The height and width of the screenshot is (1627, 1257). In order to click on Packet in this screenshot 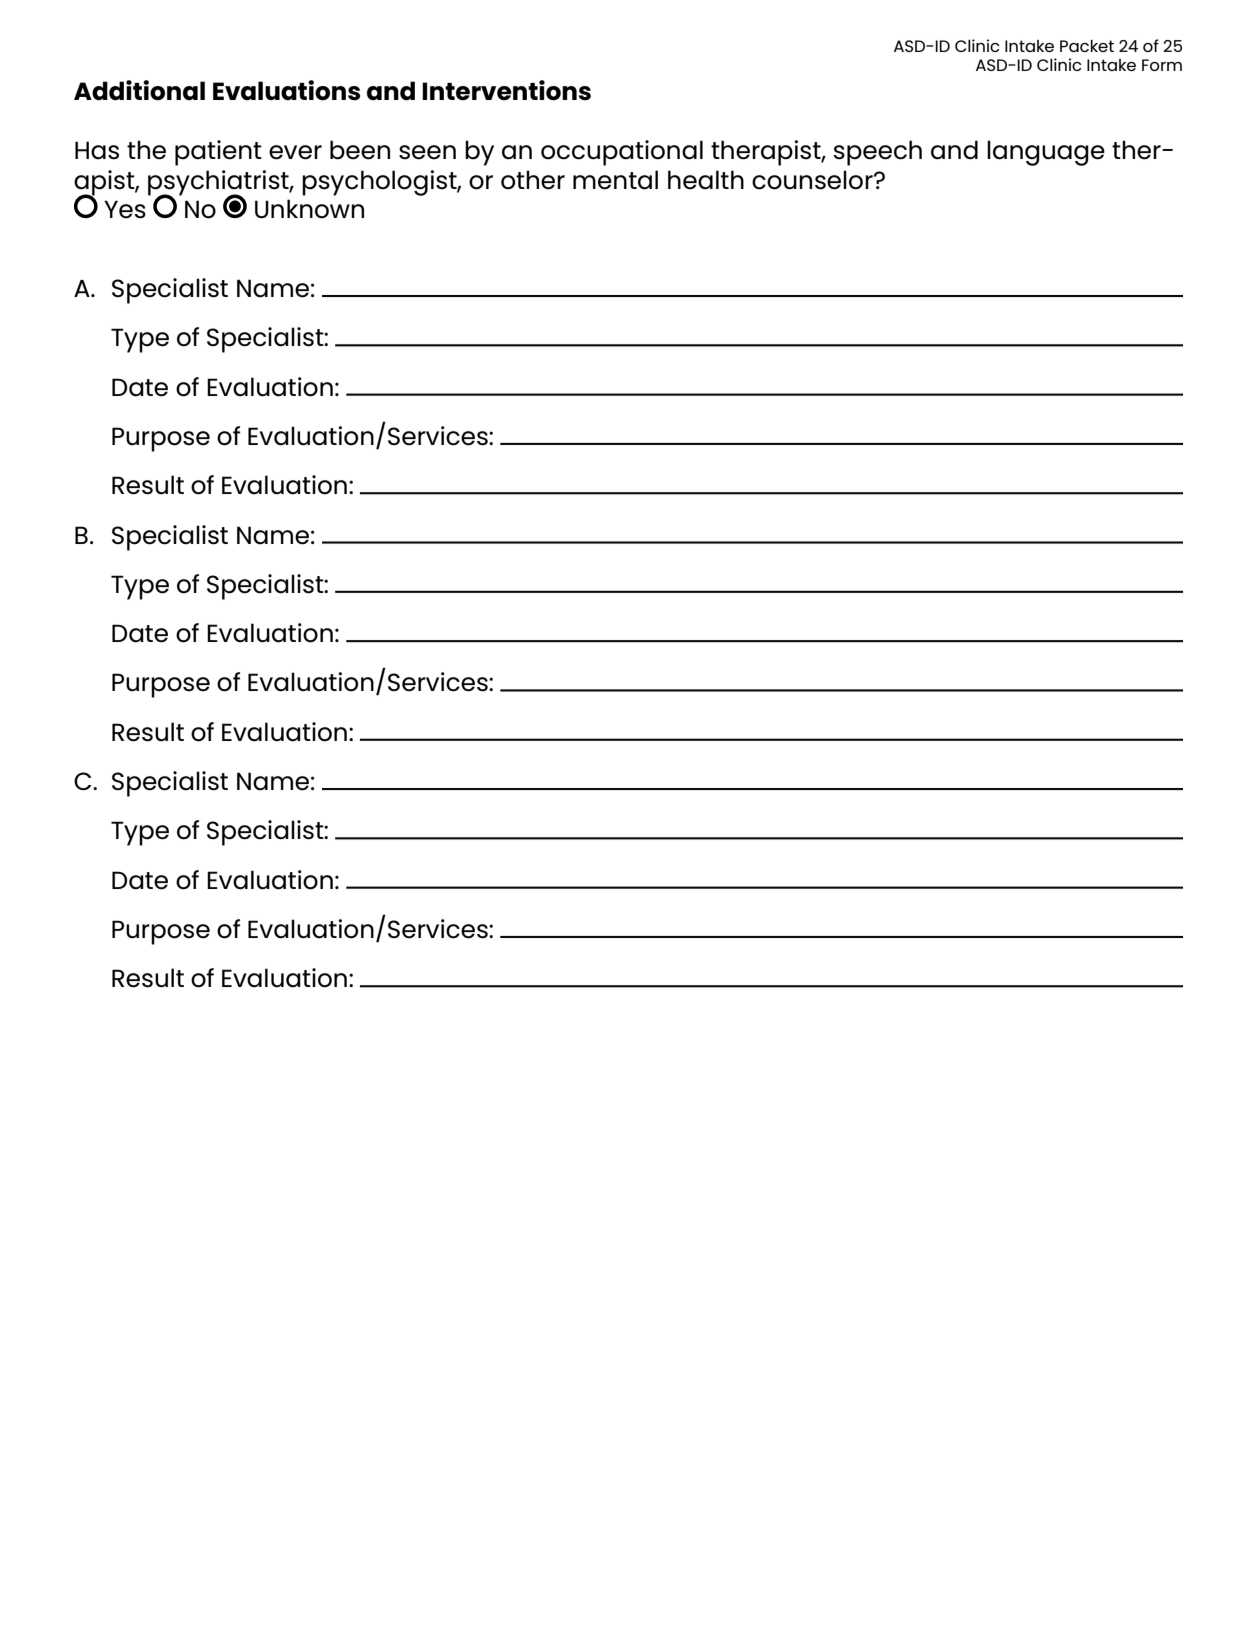, I will do `click(1087, 46)`.
